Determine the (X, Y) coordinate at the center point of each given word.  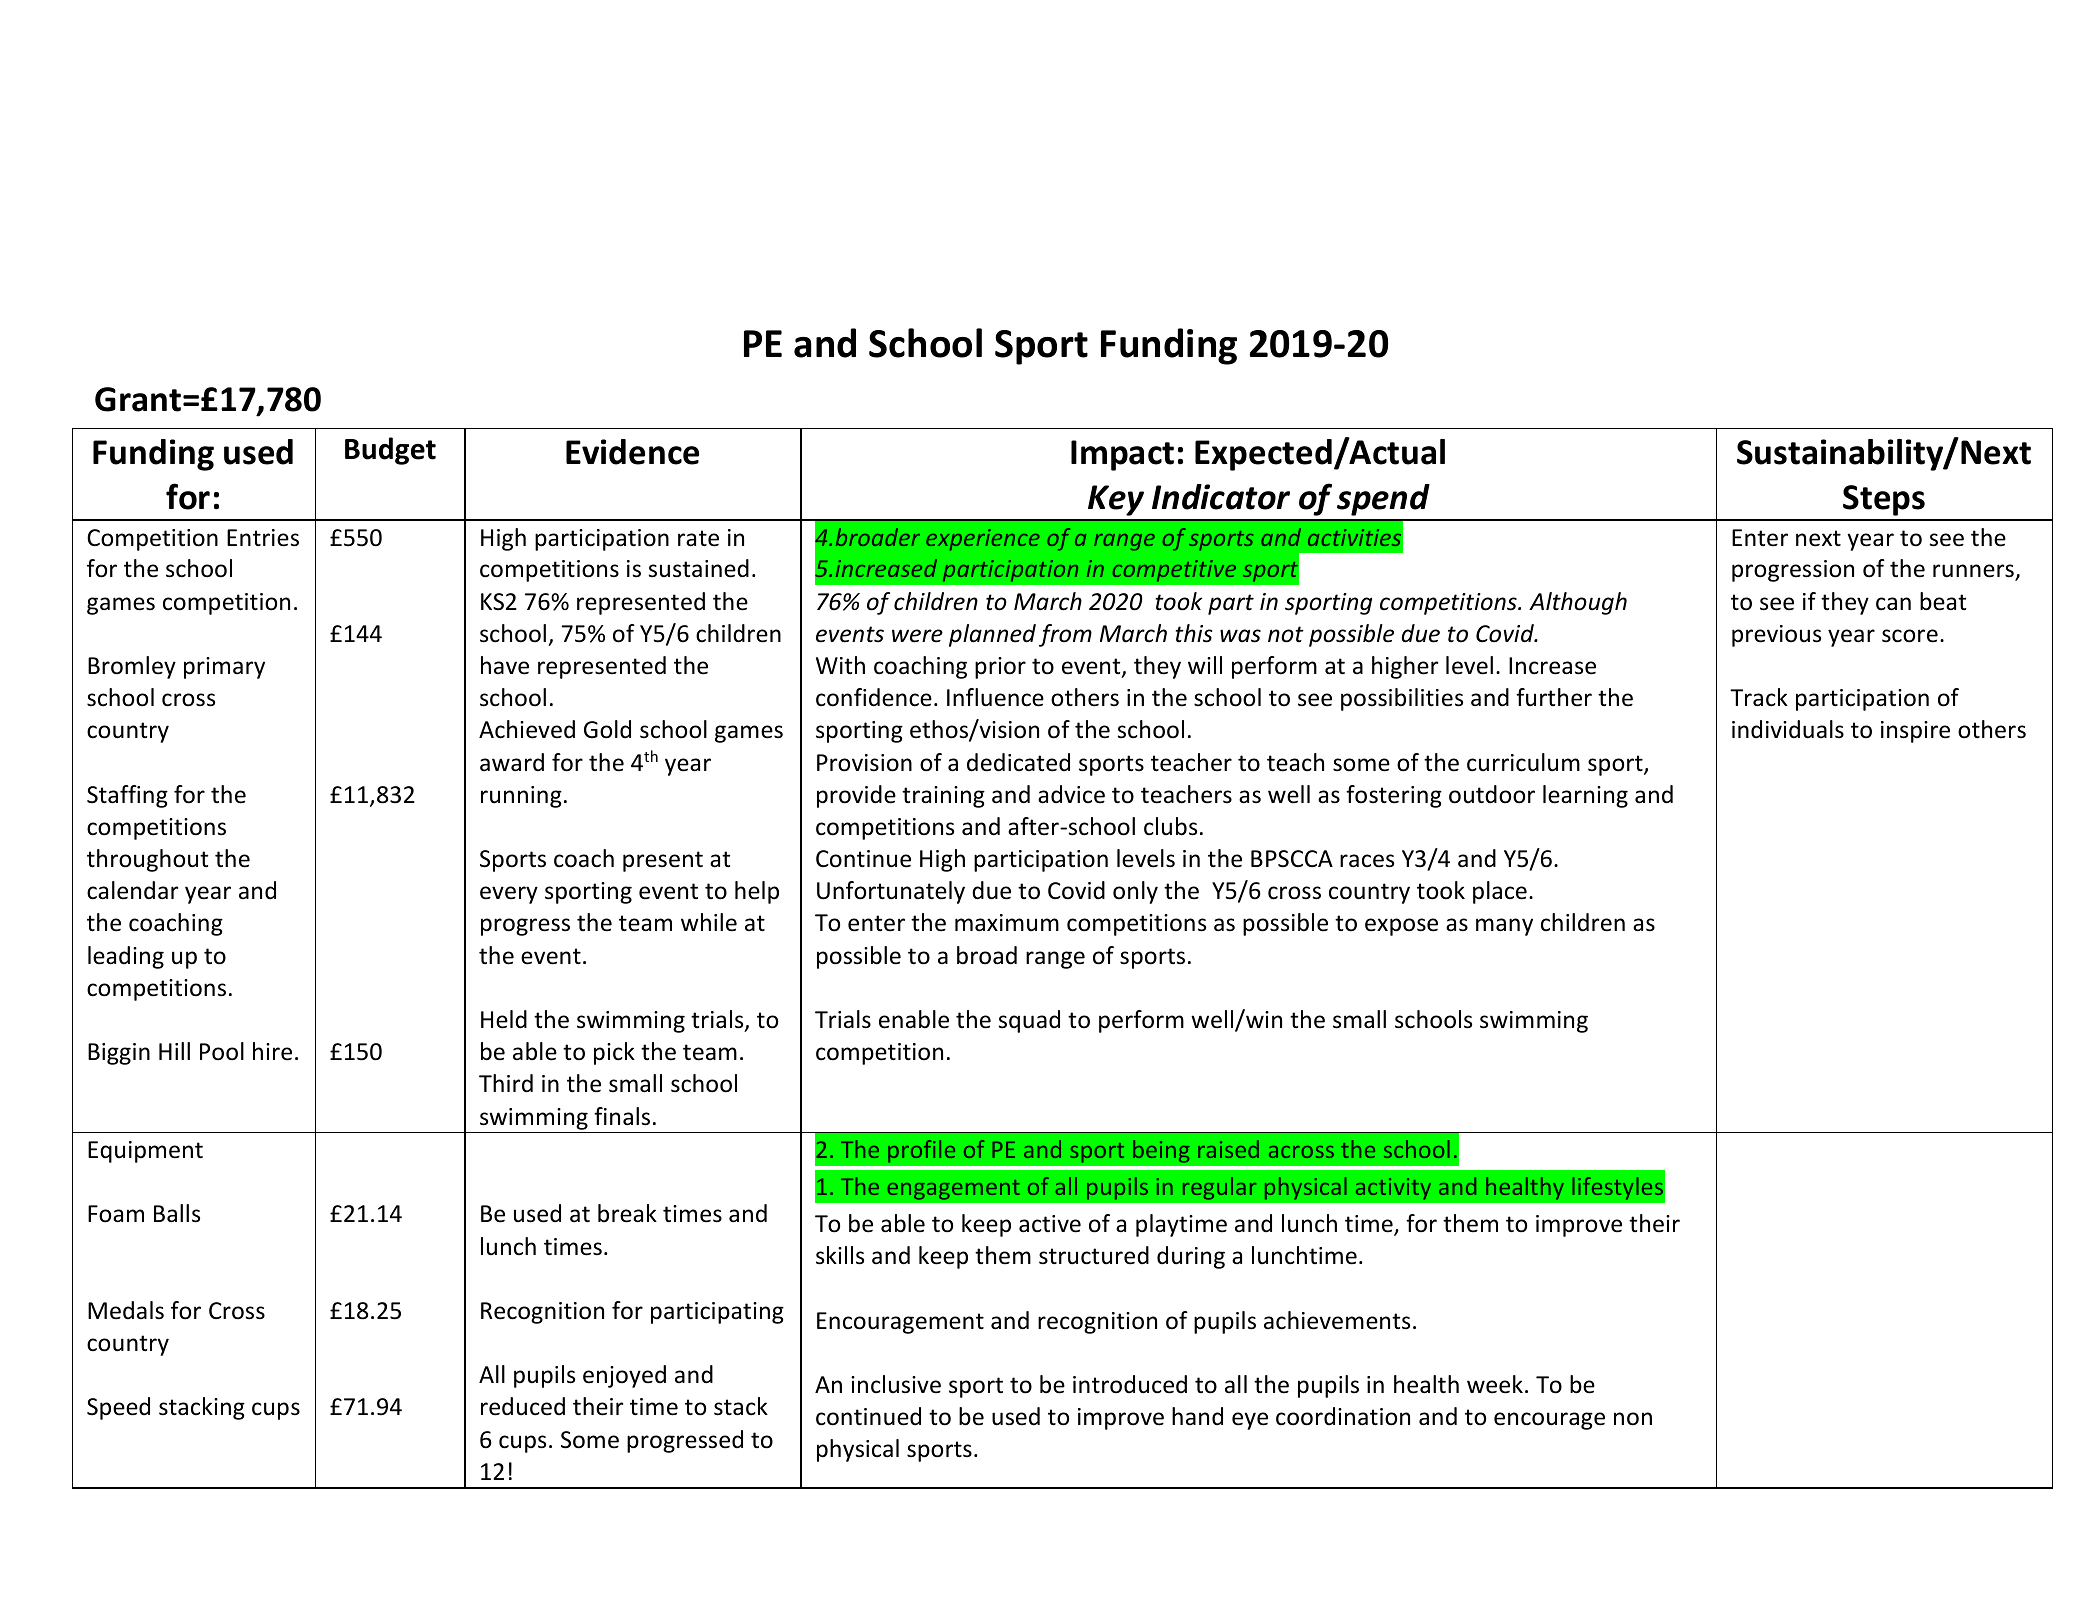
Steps (1884, 500)
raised (1228, 1149)
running (521, 797)
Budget (390, 451)
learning (1585, 796)
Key (1116, 500)
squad (1029, 1021)
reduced (523, 1406)
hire (272, 1051)
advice (1071, 794)
